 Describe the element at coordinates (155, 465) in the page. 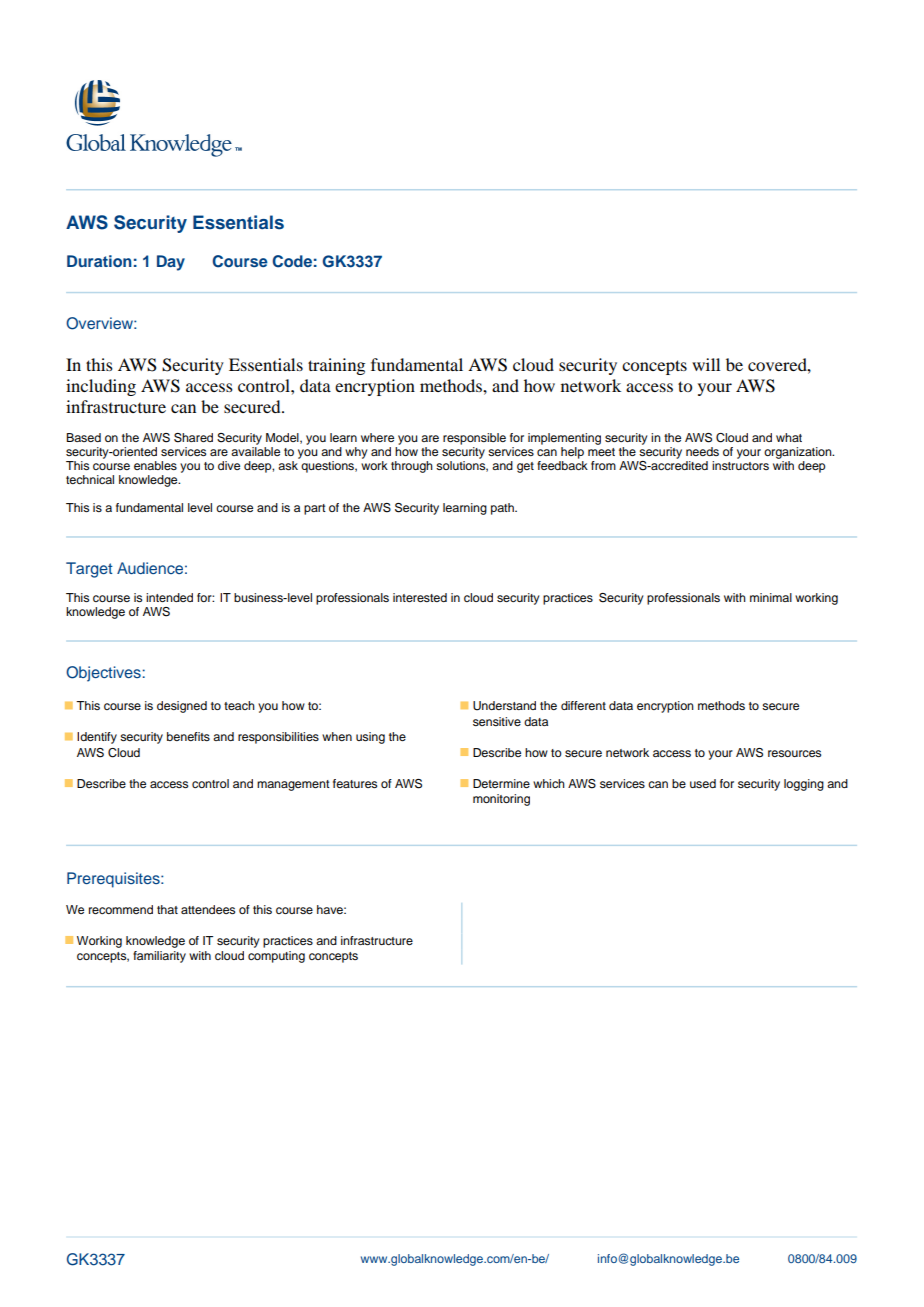

I see `enables` at that location.
